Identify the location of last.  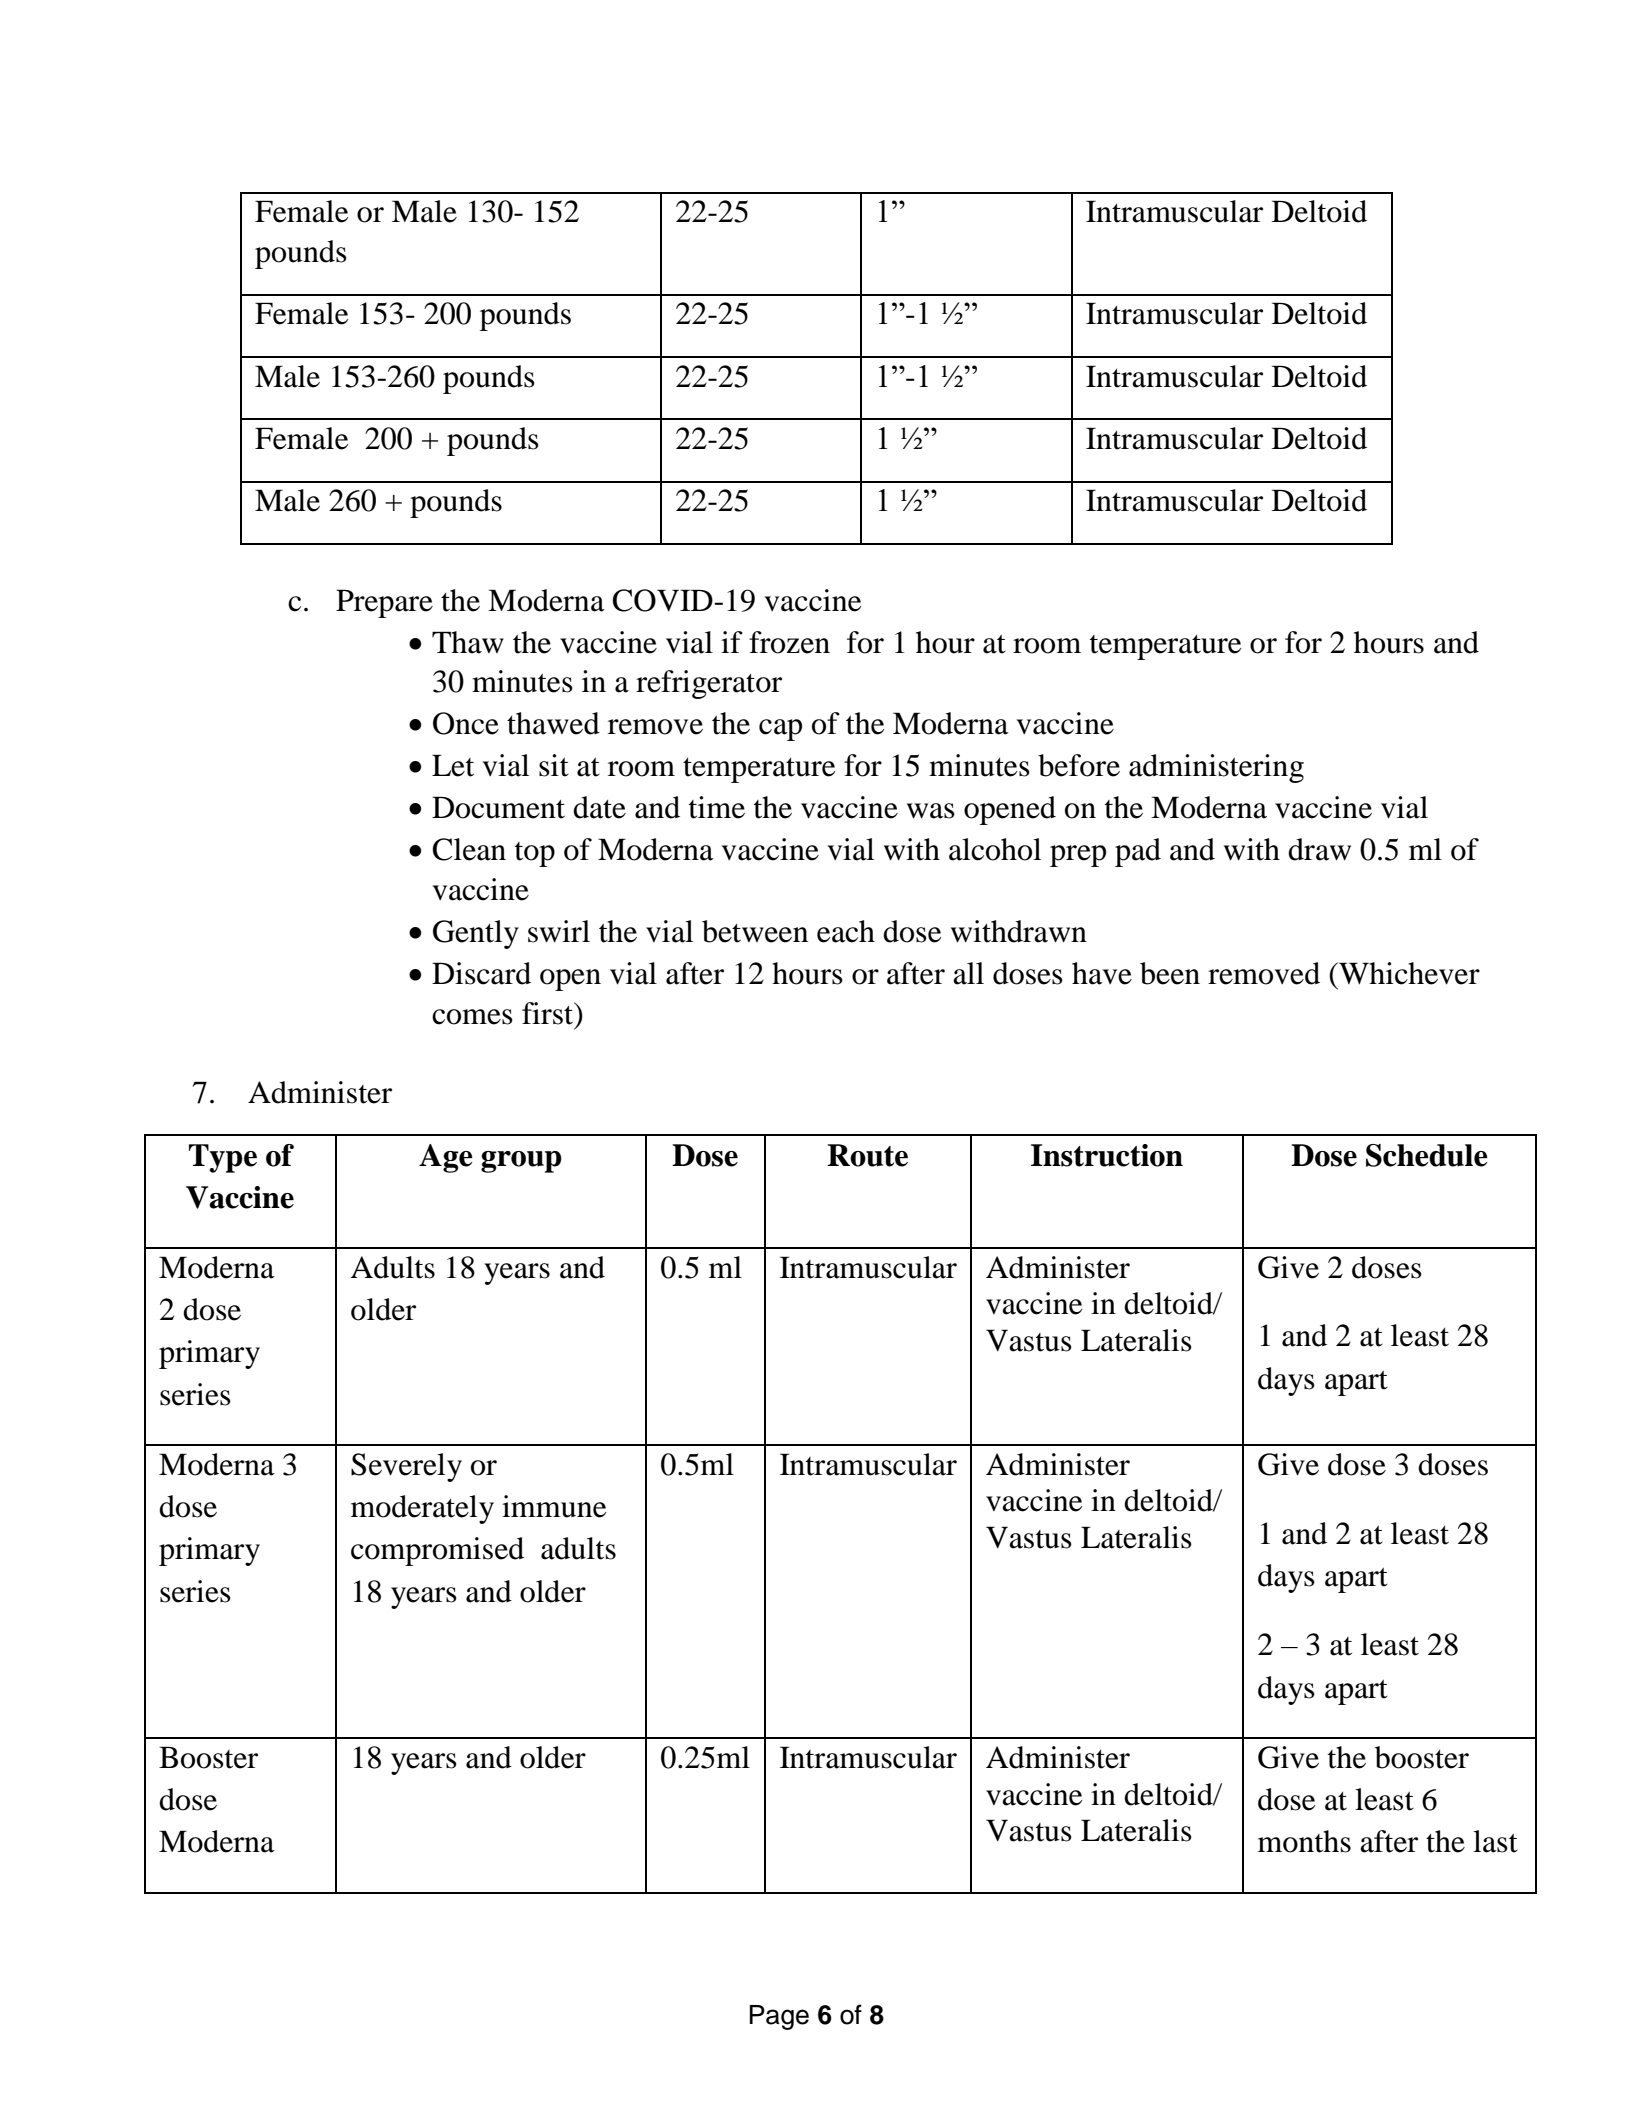
(1495, 1841).
